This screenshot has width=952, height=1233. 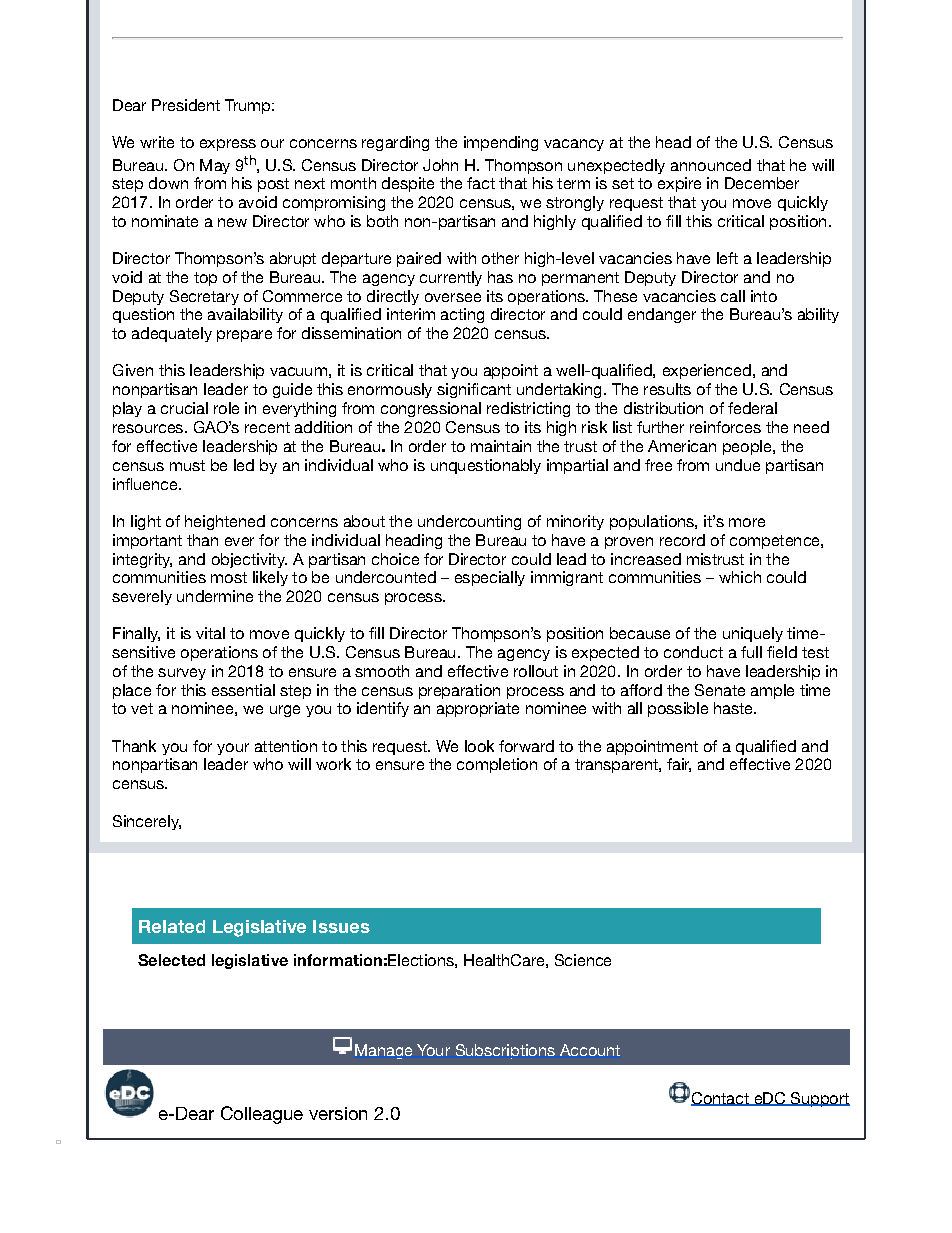 I want to click on Colleague, so click(x=262, y=1115).
